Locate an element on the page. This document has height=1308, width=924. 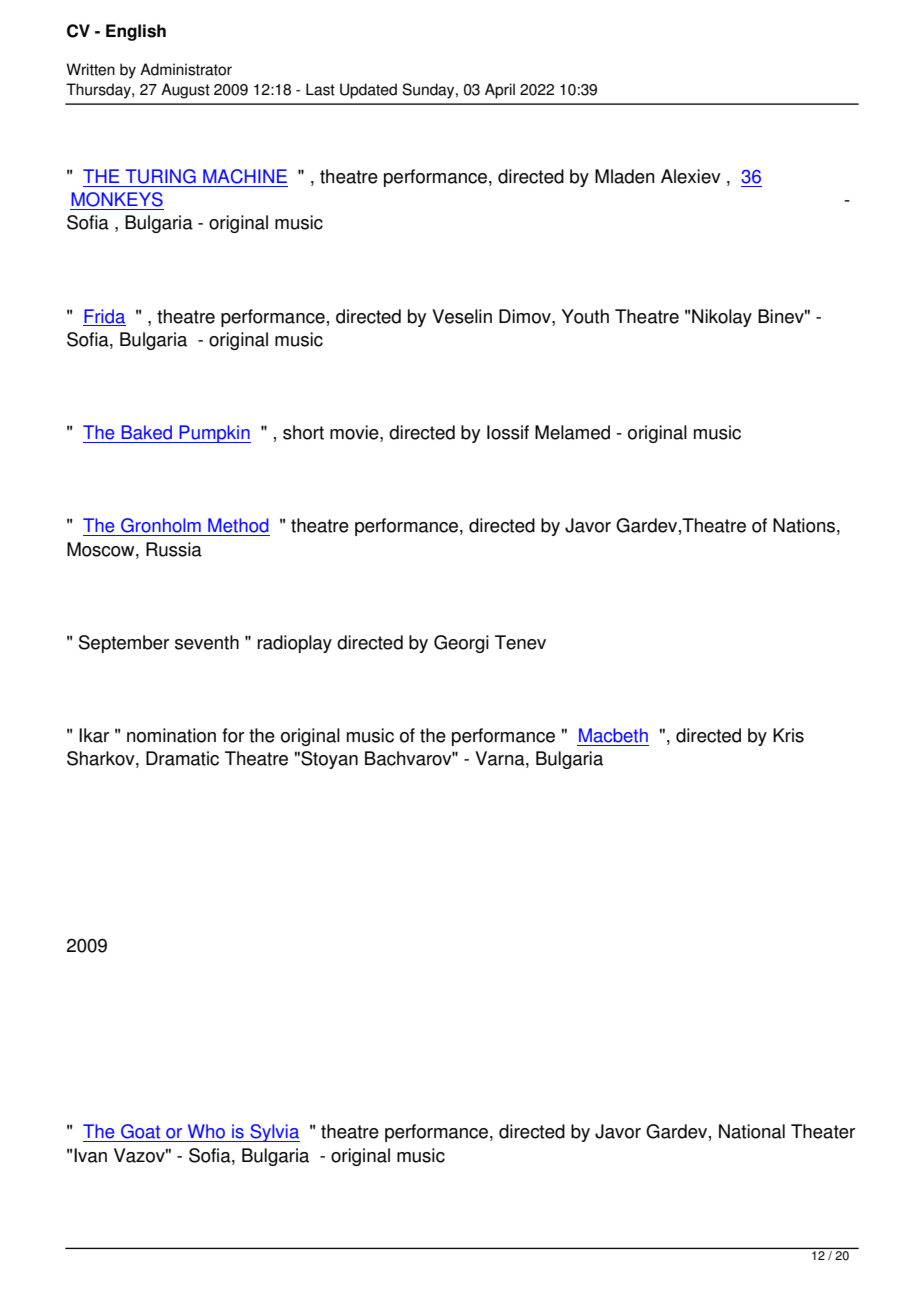
Administrator is located at coordinates (186, 69).
